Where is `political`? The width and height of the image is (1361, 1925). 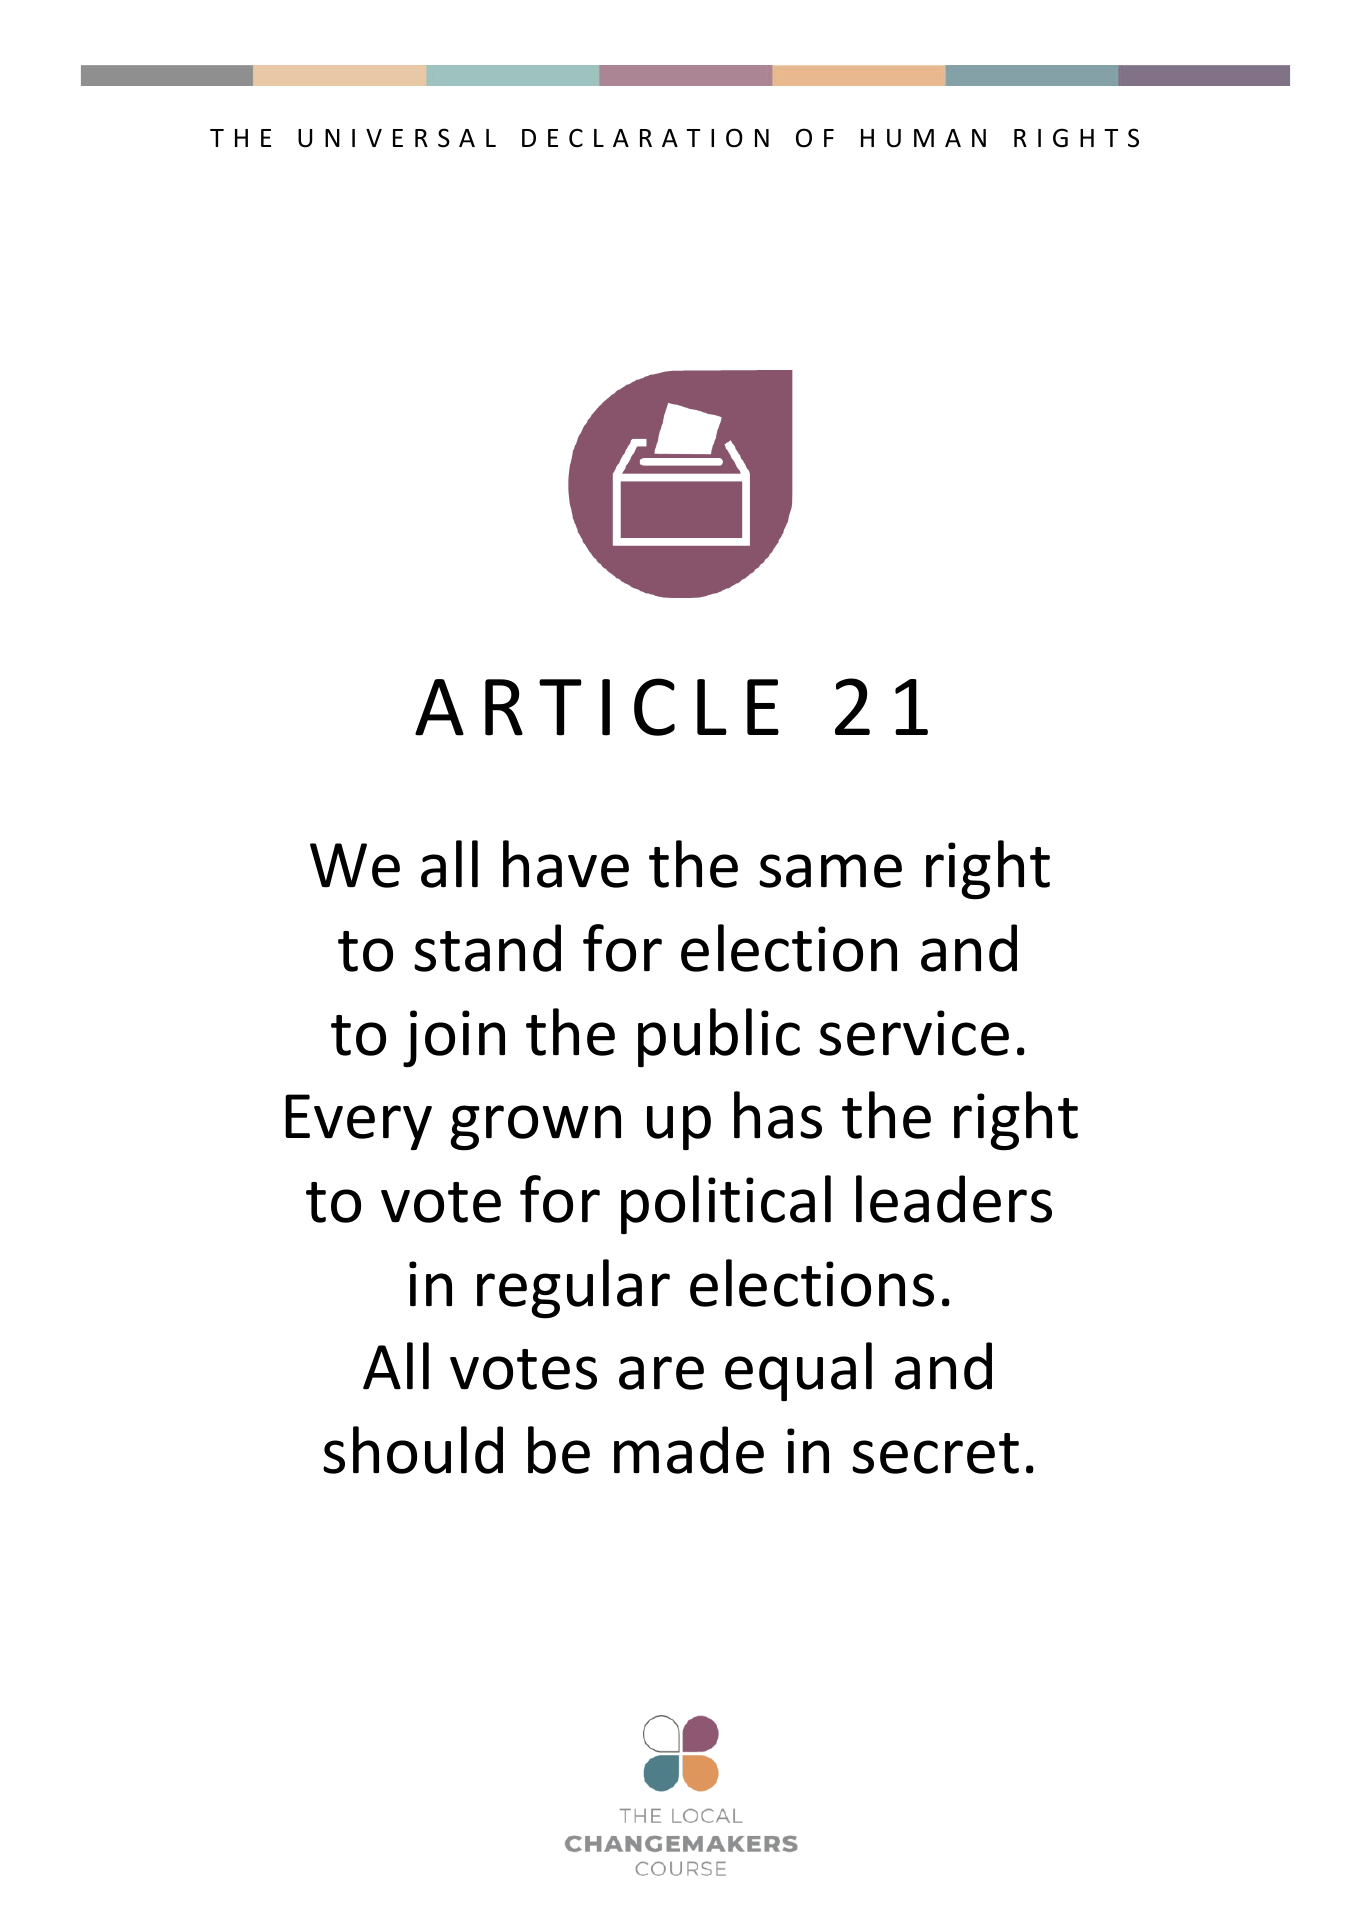 political is located at coordinates (726, 1204).
